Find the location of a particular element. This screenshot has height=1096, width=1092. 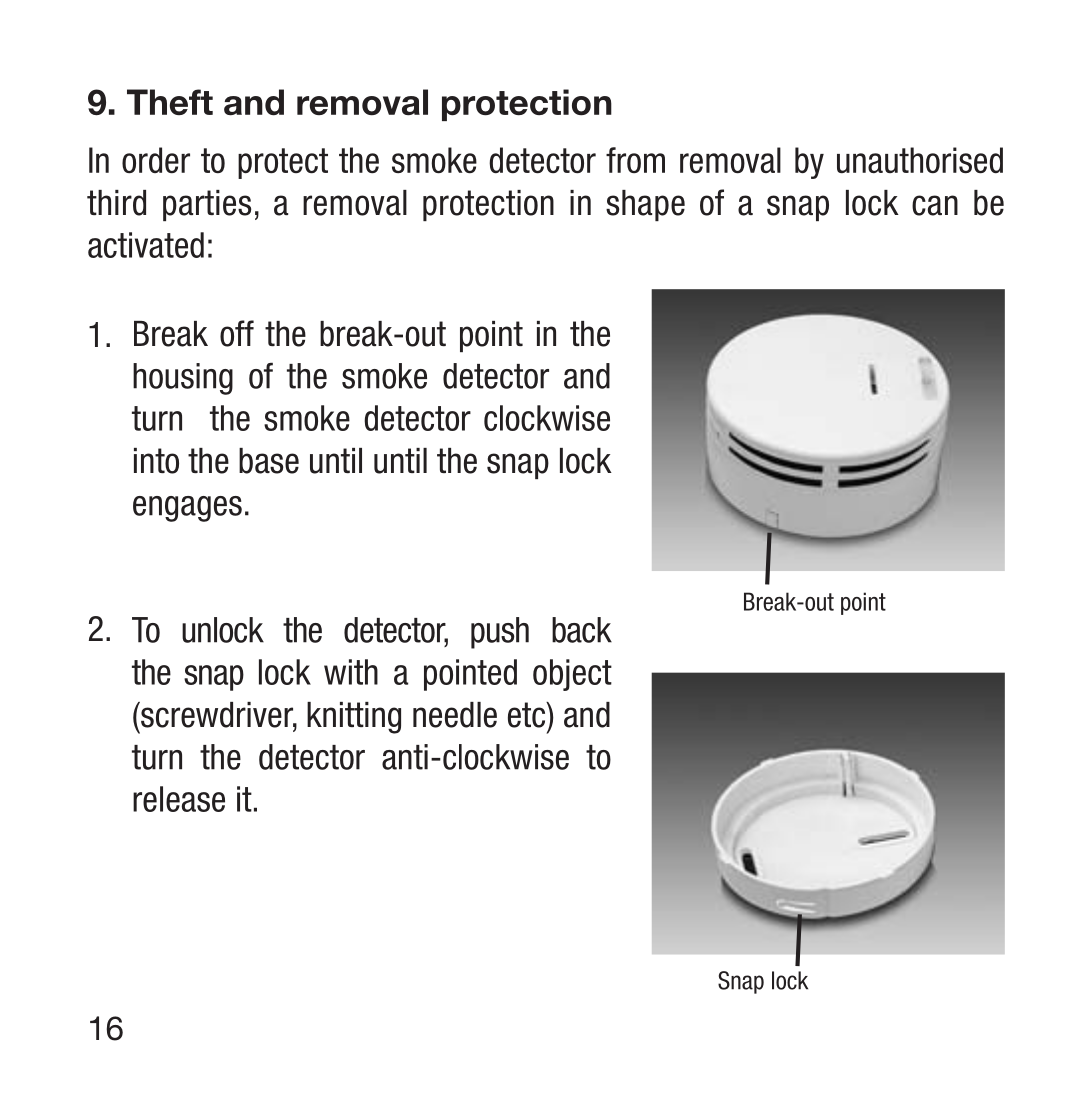

object is located at coordinates (572, 675).
